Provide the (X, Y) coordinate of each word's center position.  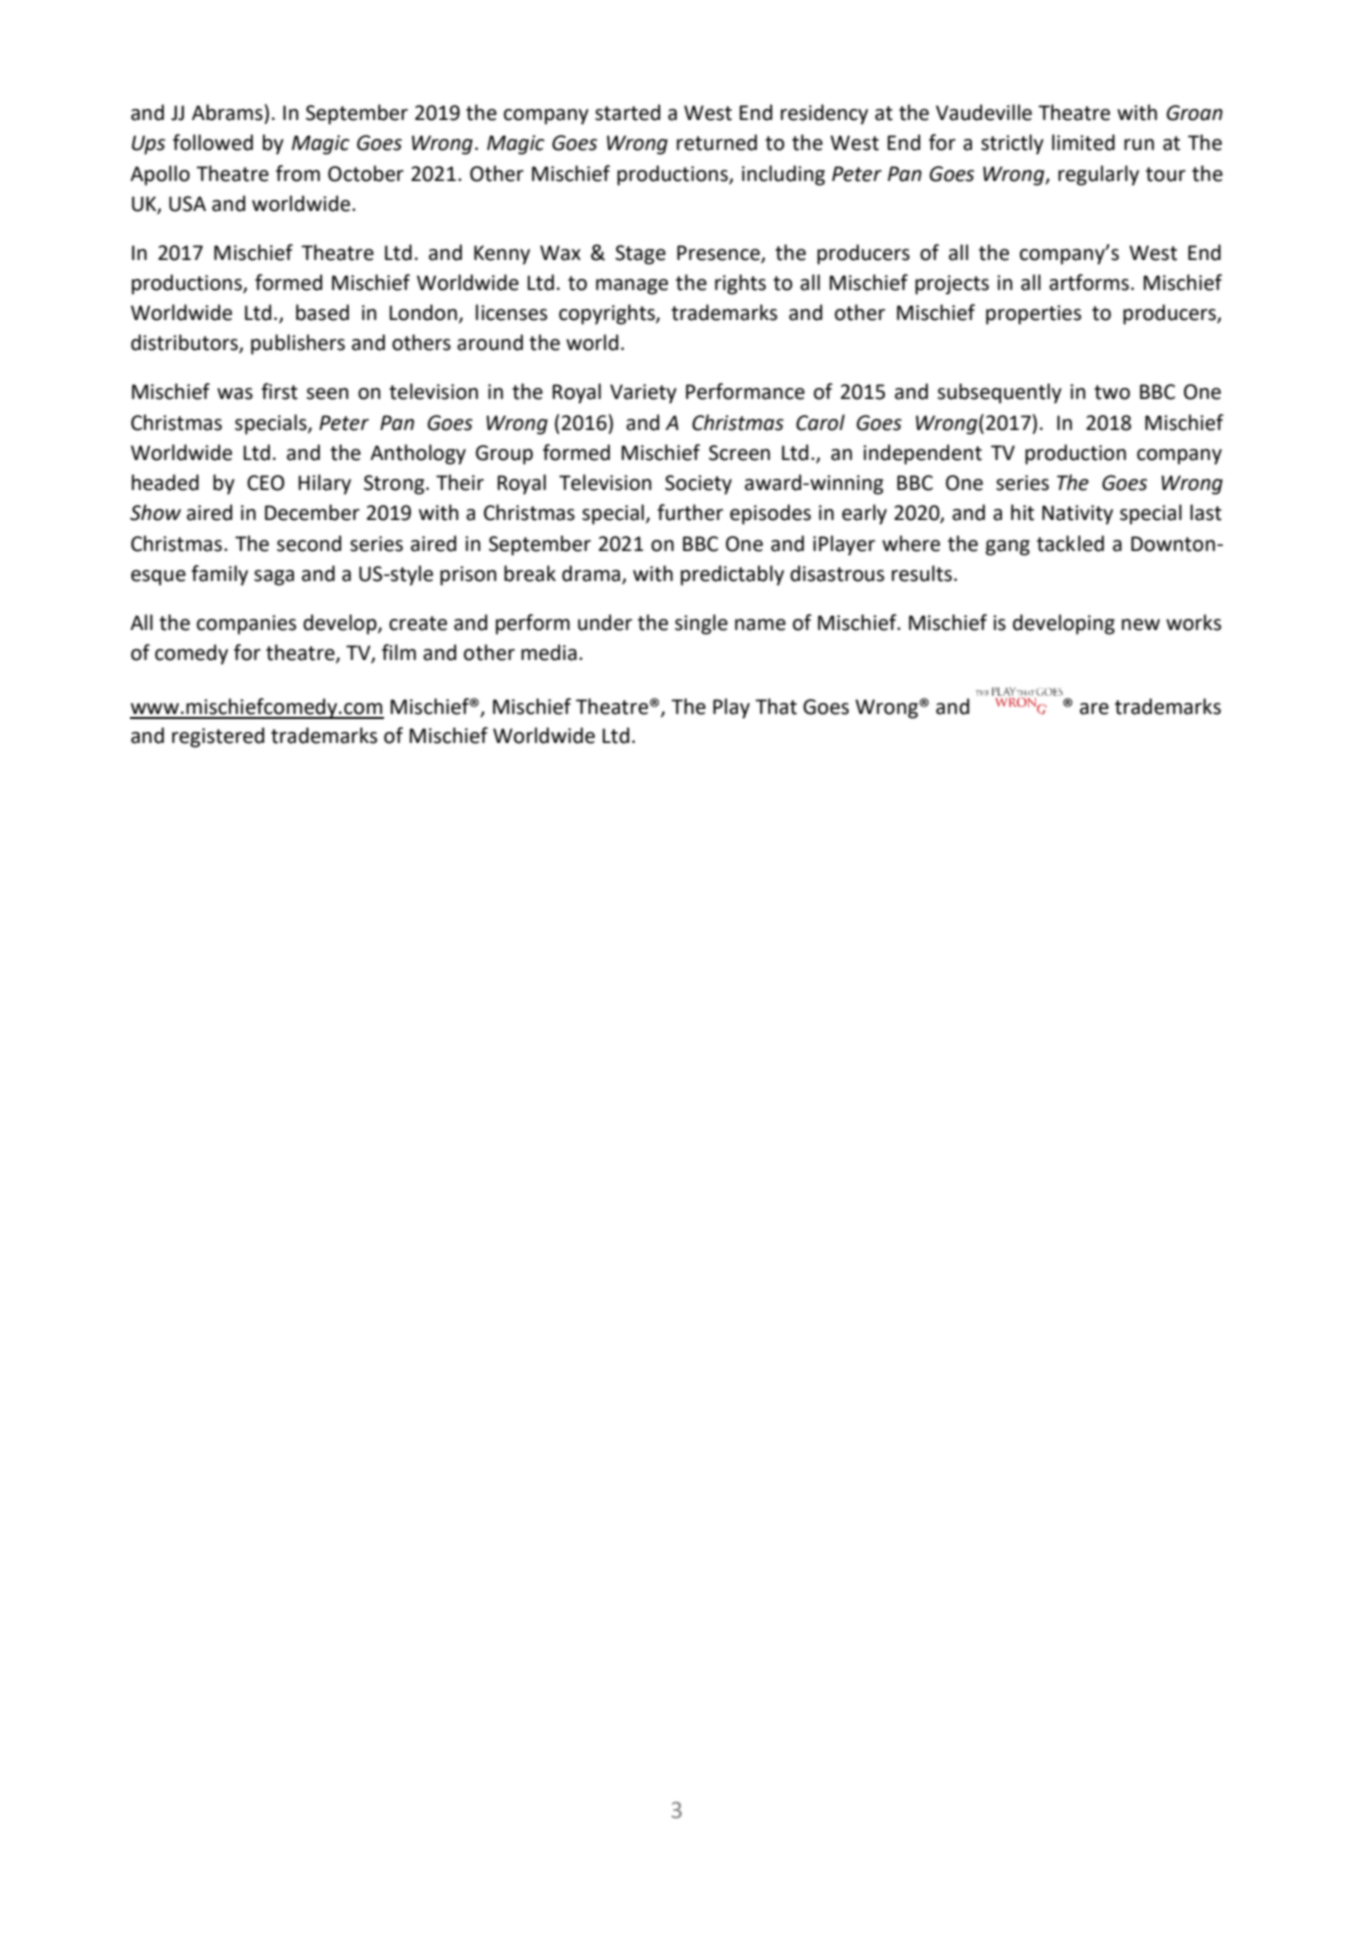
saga (274, 578)
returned (717, 142)
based (322, 312)
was (235, 394)
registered (218, 737)
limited (1083, 142)
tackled (1070, 543)
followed (213, 142)
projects (952, 285)
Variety (643, 394)
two (1112, 392)
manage (632, 287)
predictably (732, 575)
